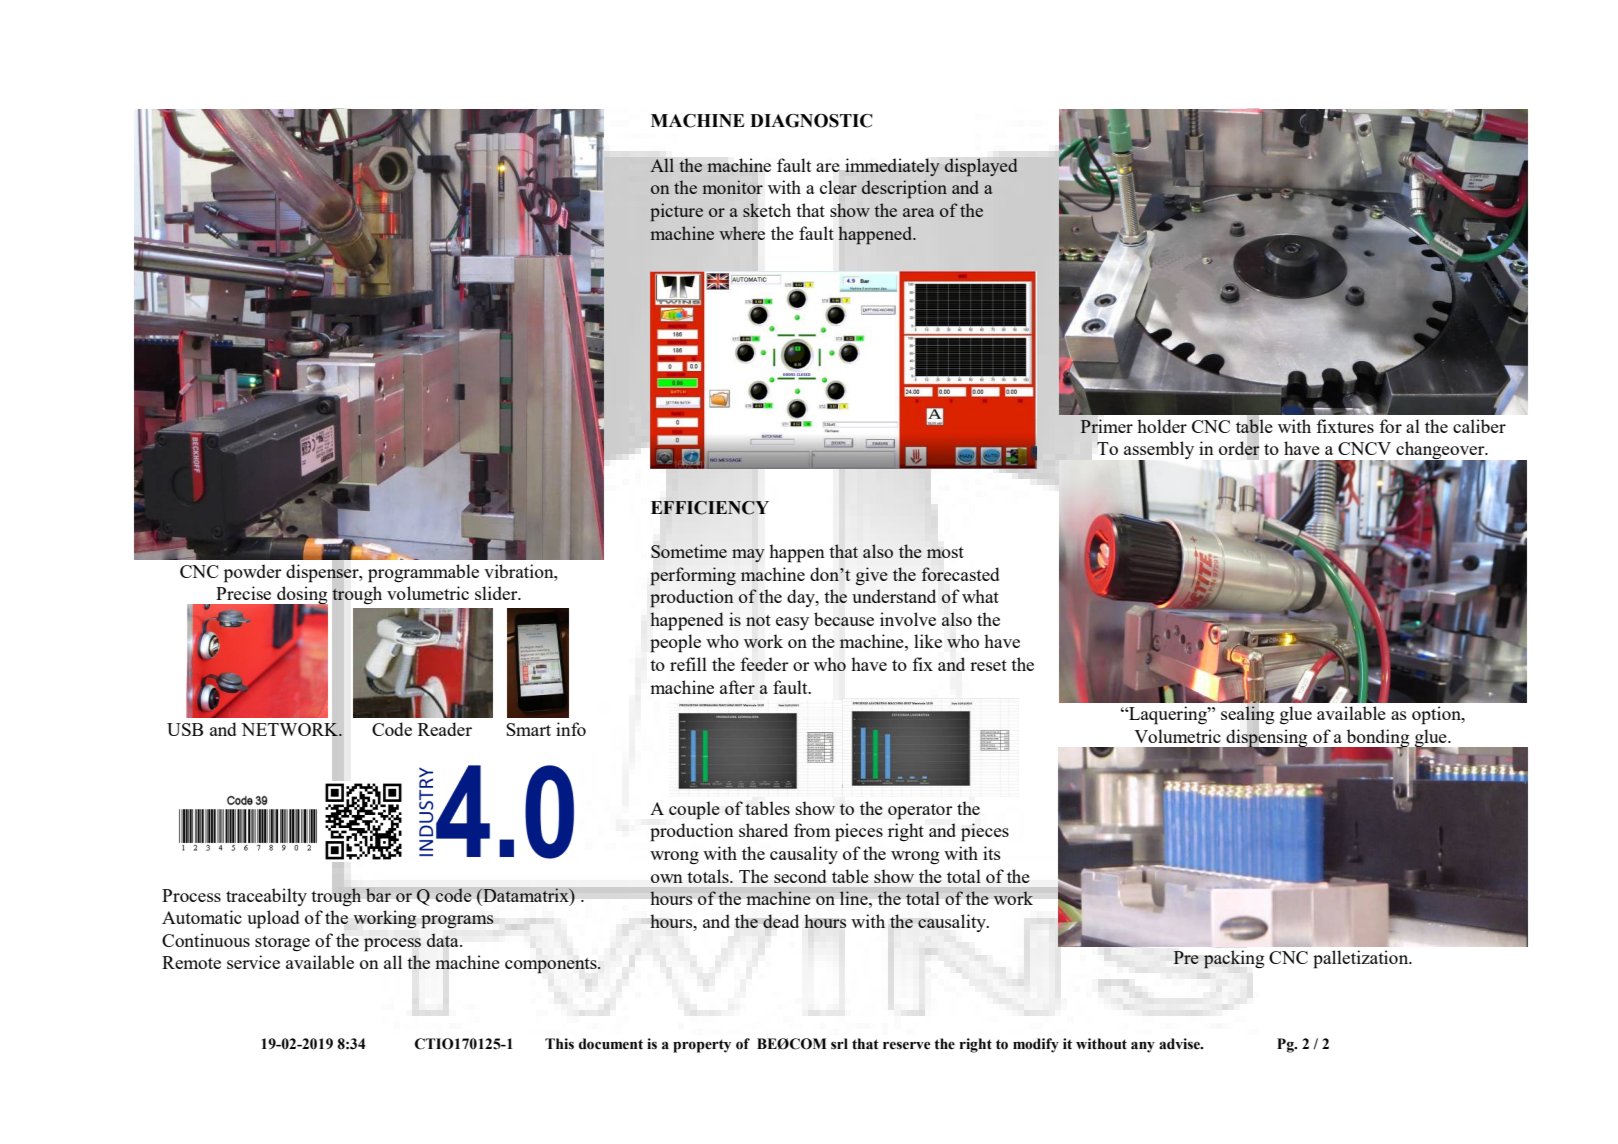  What do you see at coordinates (253, 962) in the screenshot?
I see `service` at bounding box center [253, 962].
